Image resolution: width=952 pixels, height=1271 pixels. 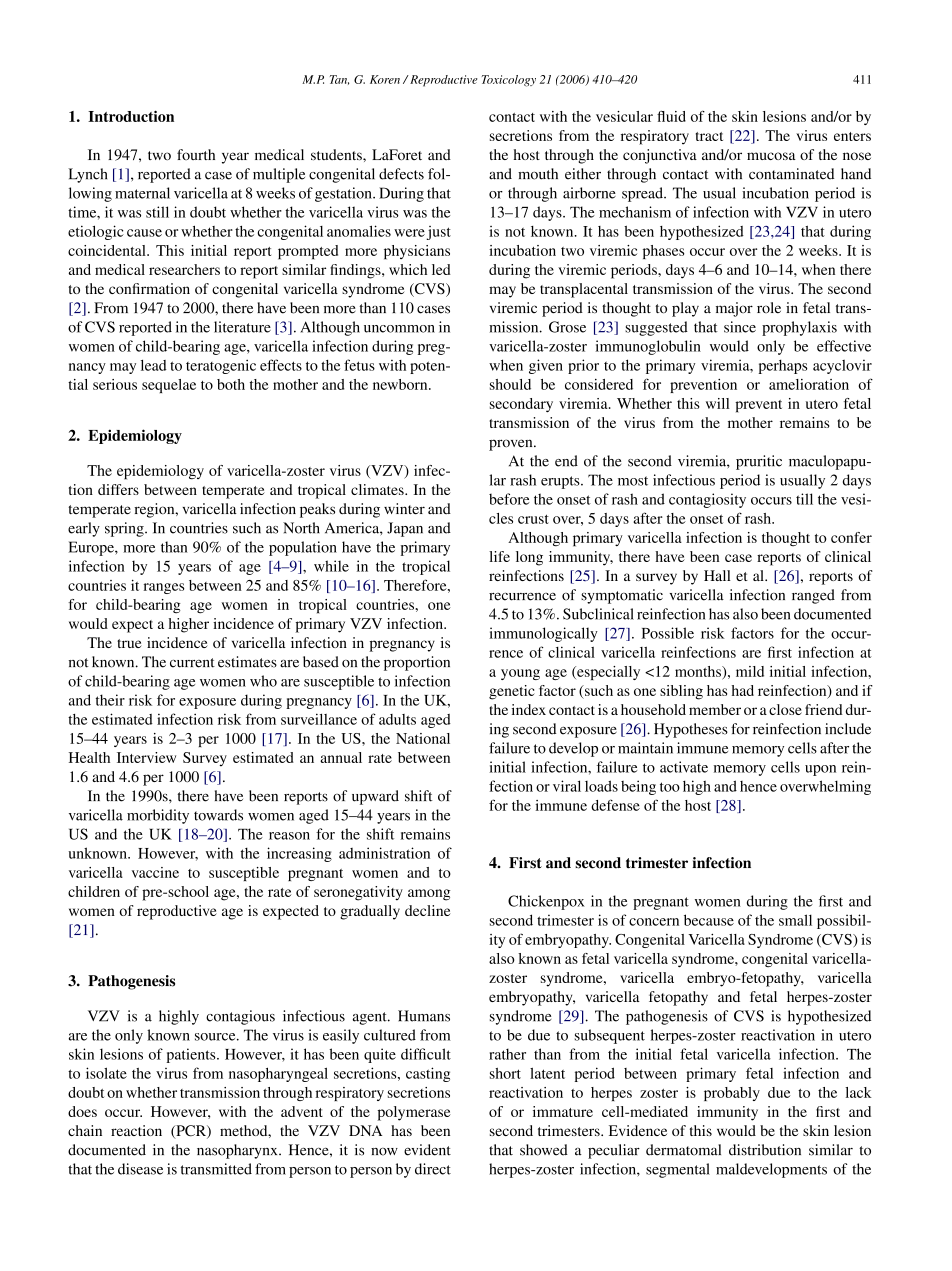 I want to click on proven, so click(x=512, y=445).
